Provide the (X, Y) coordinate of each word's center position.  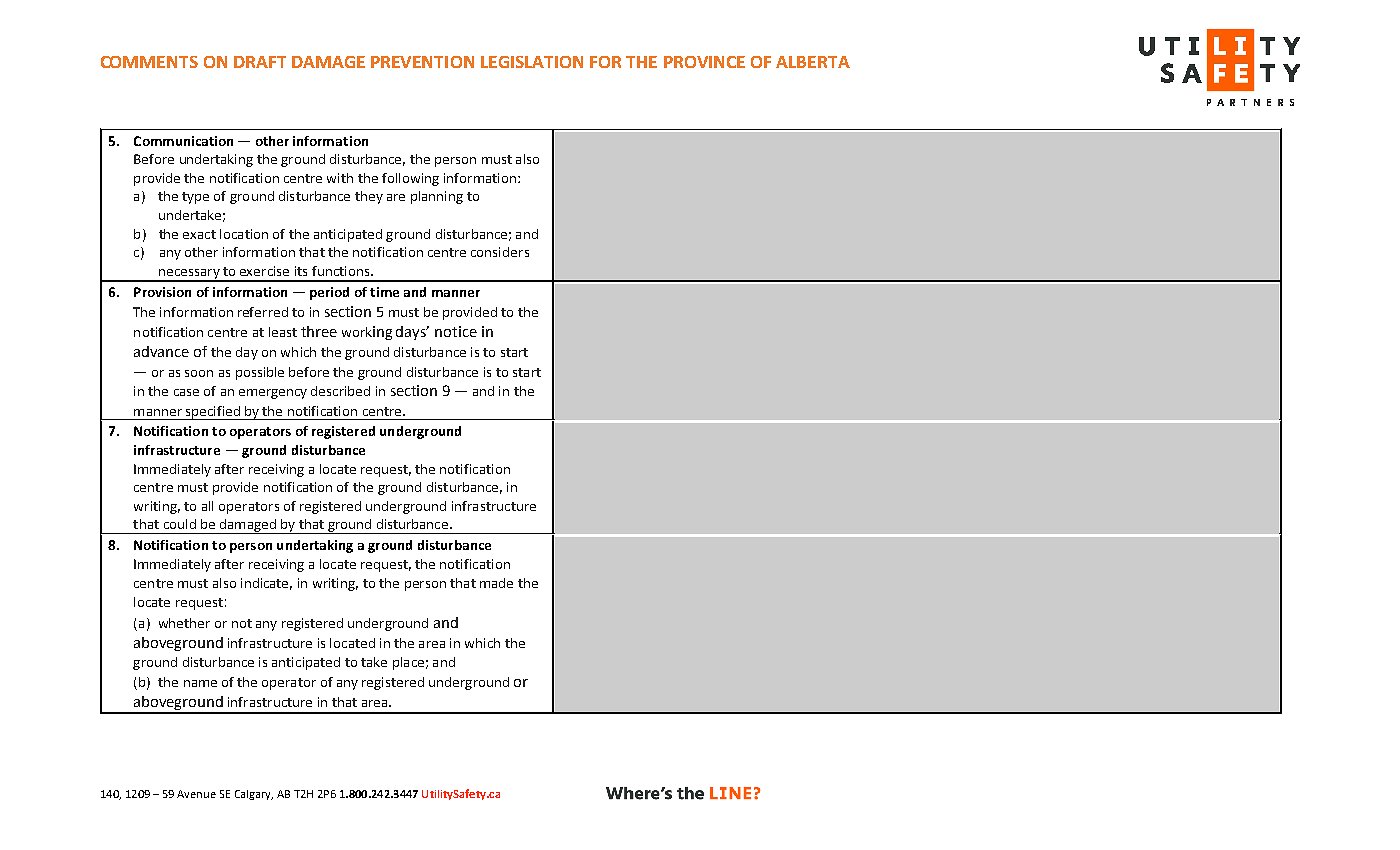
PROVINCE (704, 62)
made (496, 583)
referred (263, 312)
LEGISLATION (532, 62)
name (200, 683)
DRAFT (260, 62)
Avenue (196, 794)
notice (456, 331)
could (180, 524)
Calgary (254, 795)
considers (500, 252)
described (340, 391)
